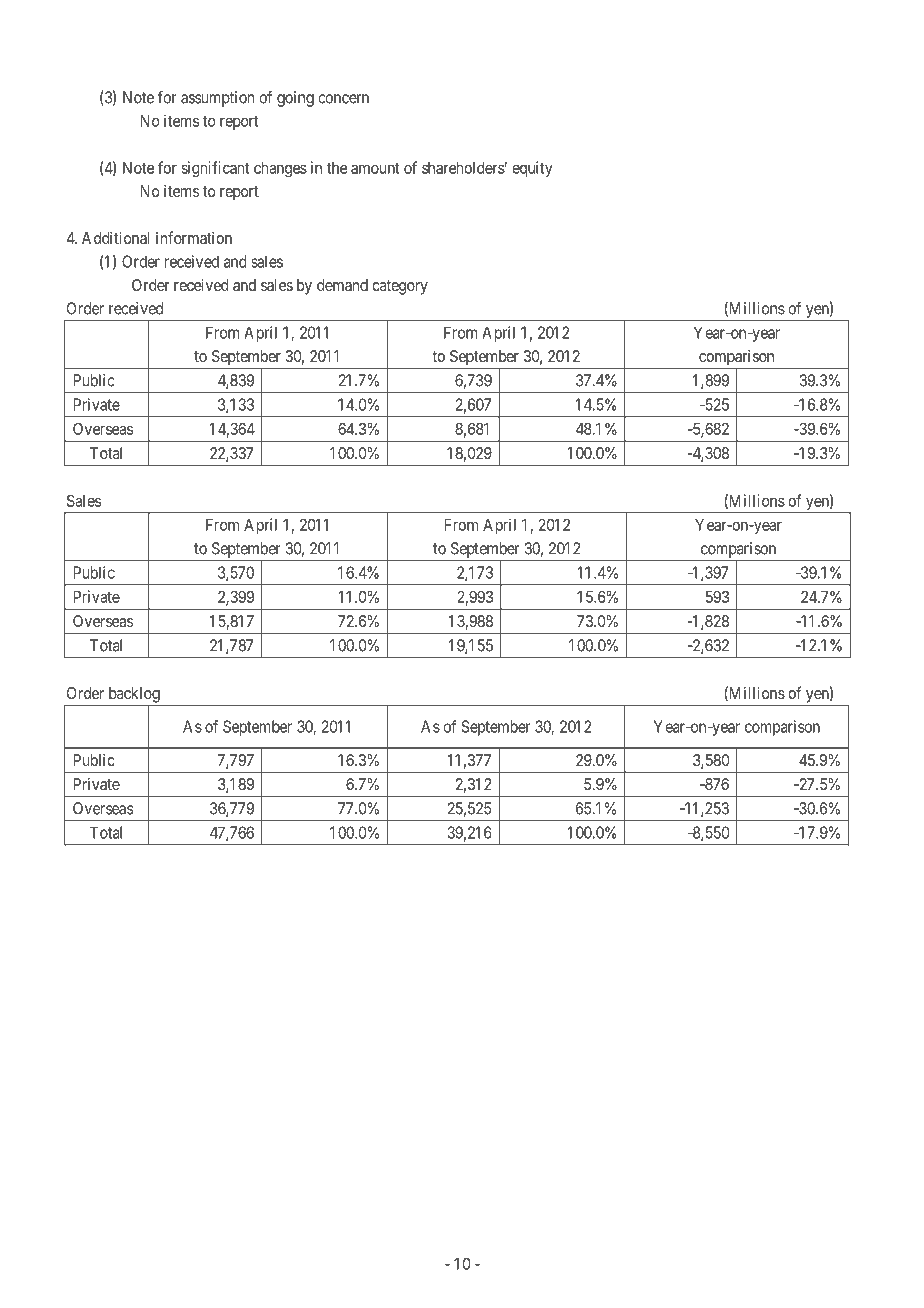  Describe the element at coordinates (375, 168) in the image. I see `amount` at that location.
